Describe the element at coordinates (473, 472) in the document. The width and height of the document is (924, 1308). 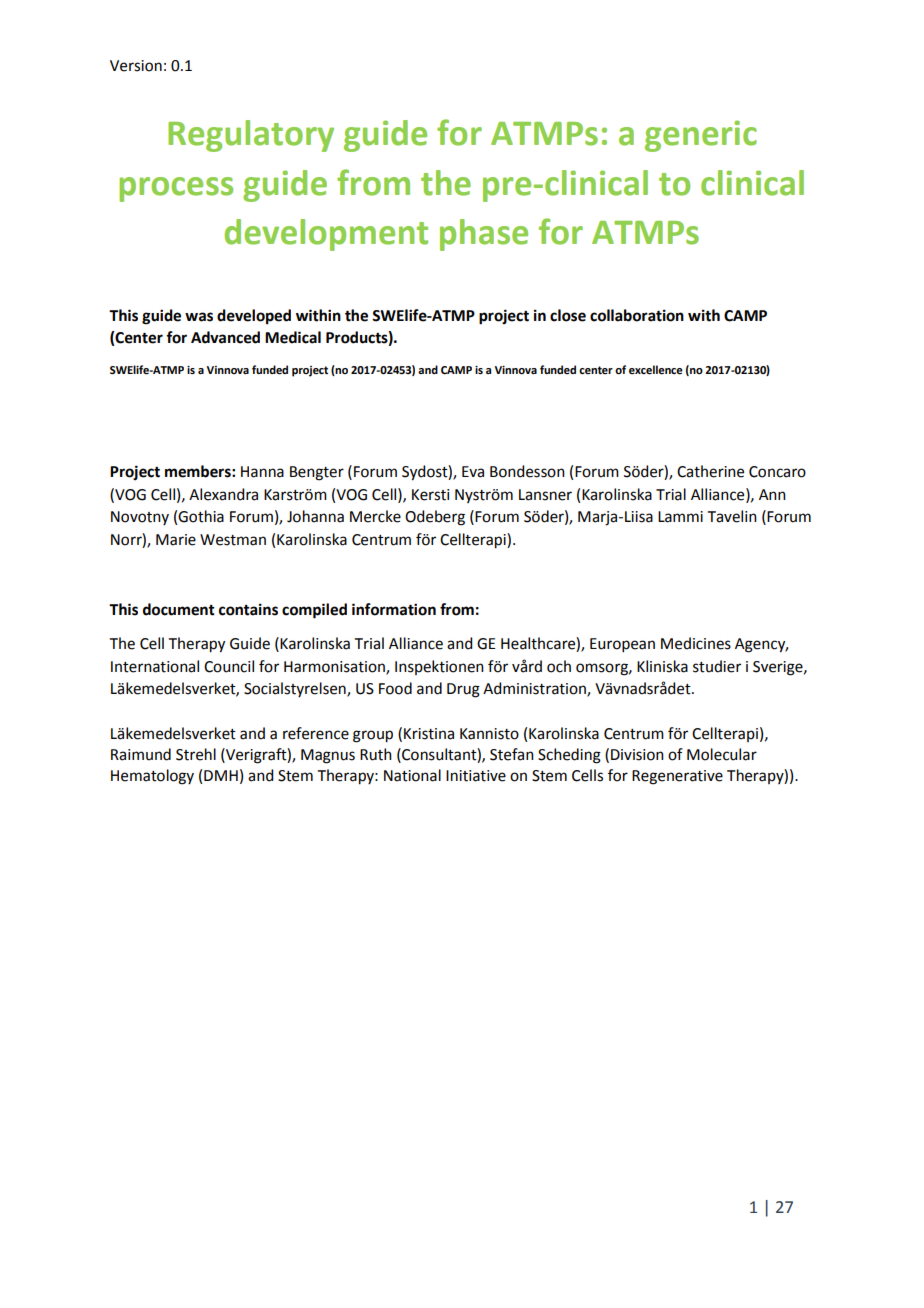
I see `Eva` at that location.
